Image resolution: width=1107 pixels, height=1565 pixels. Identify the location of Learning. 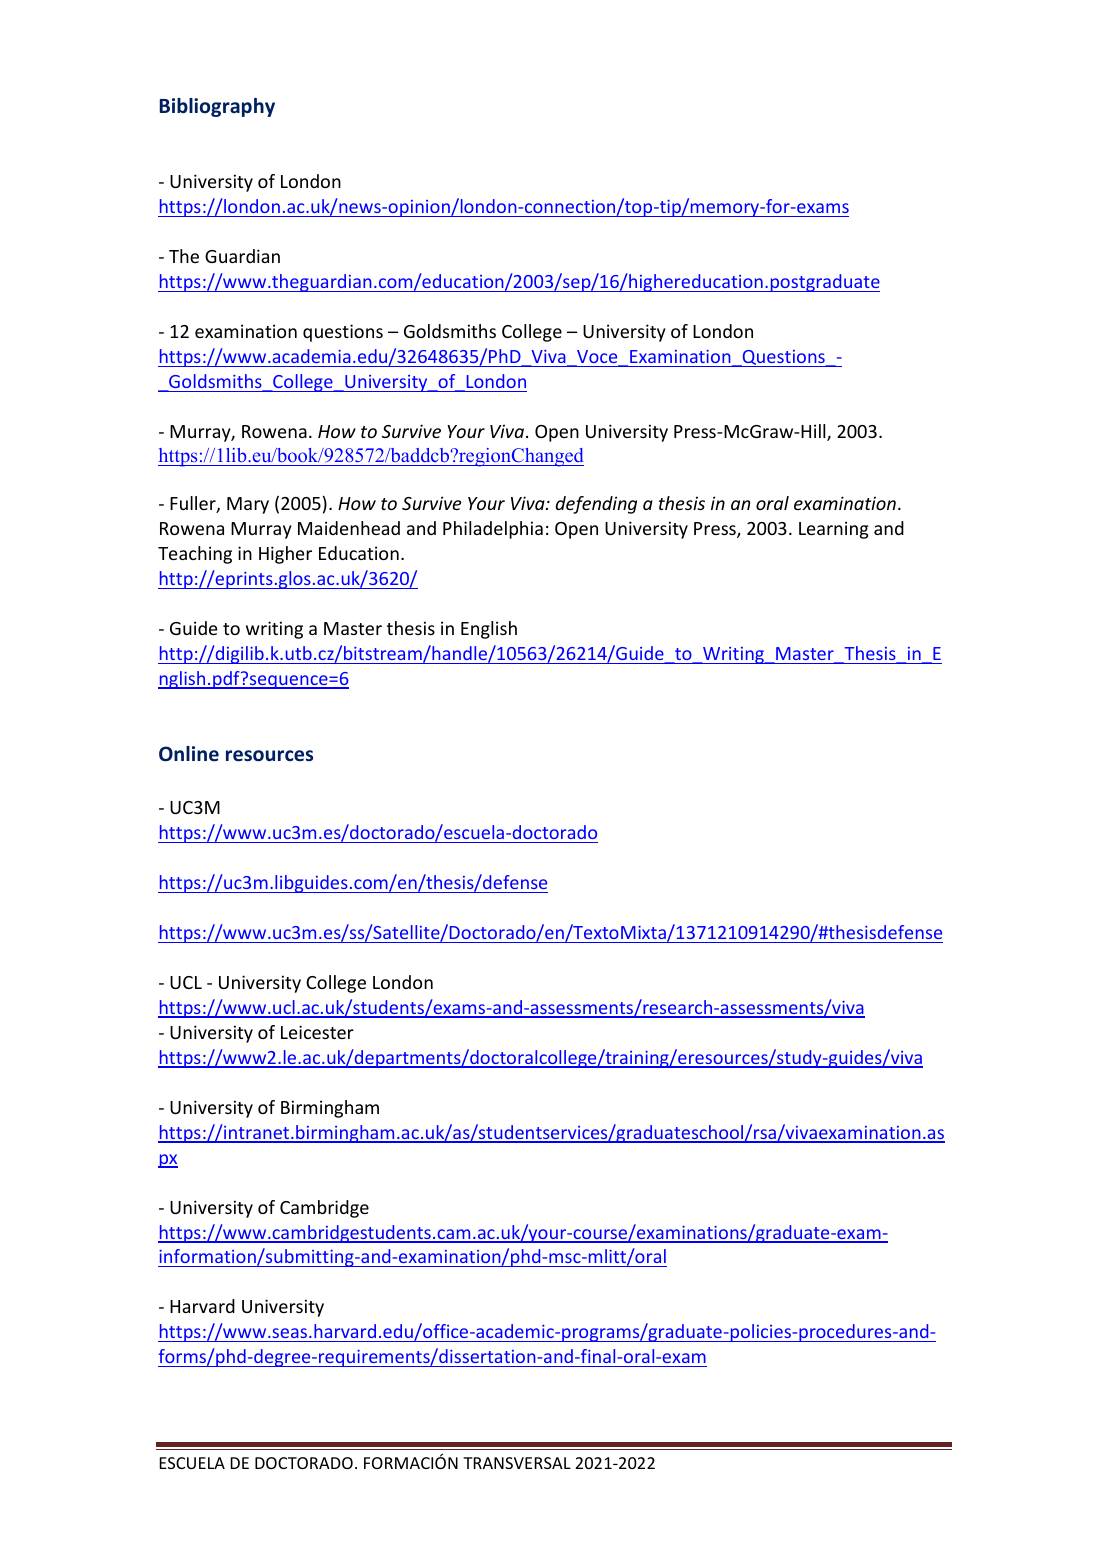
(834, 530).
